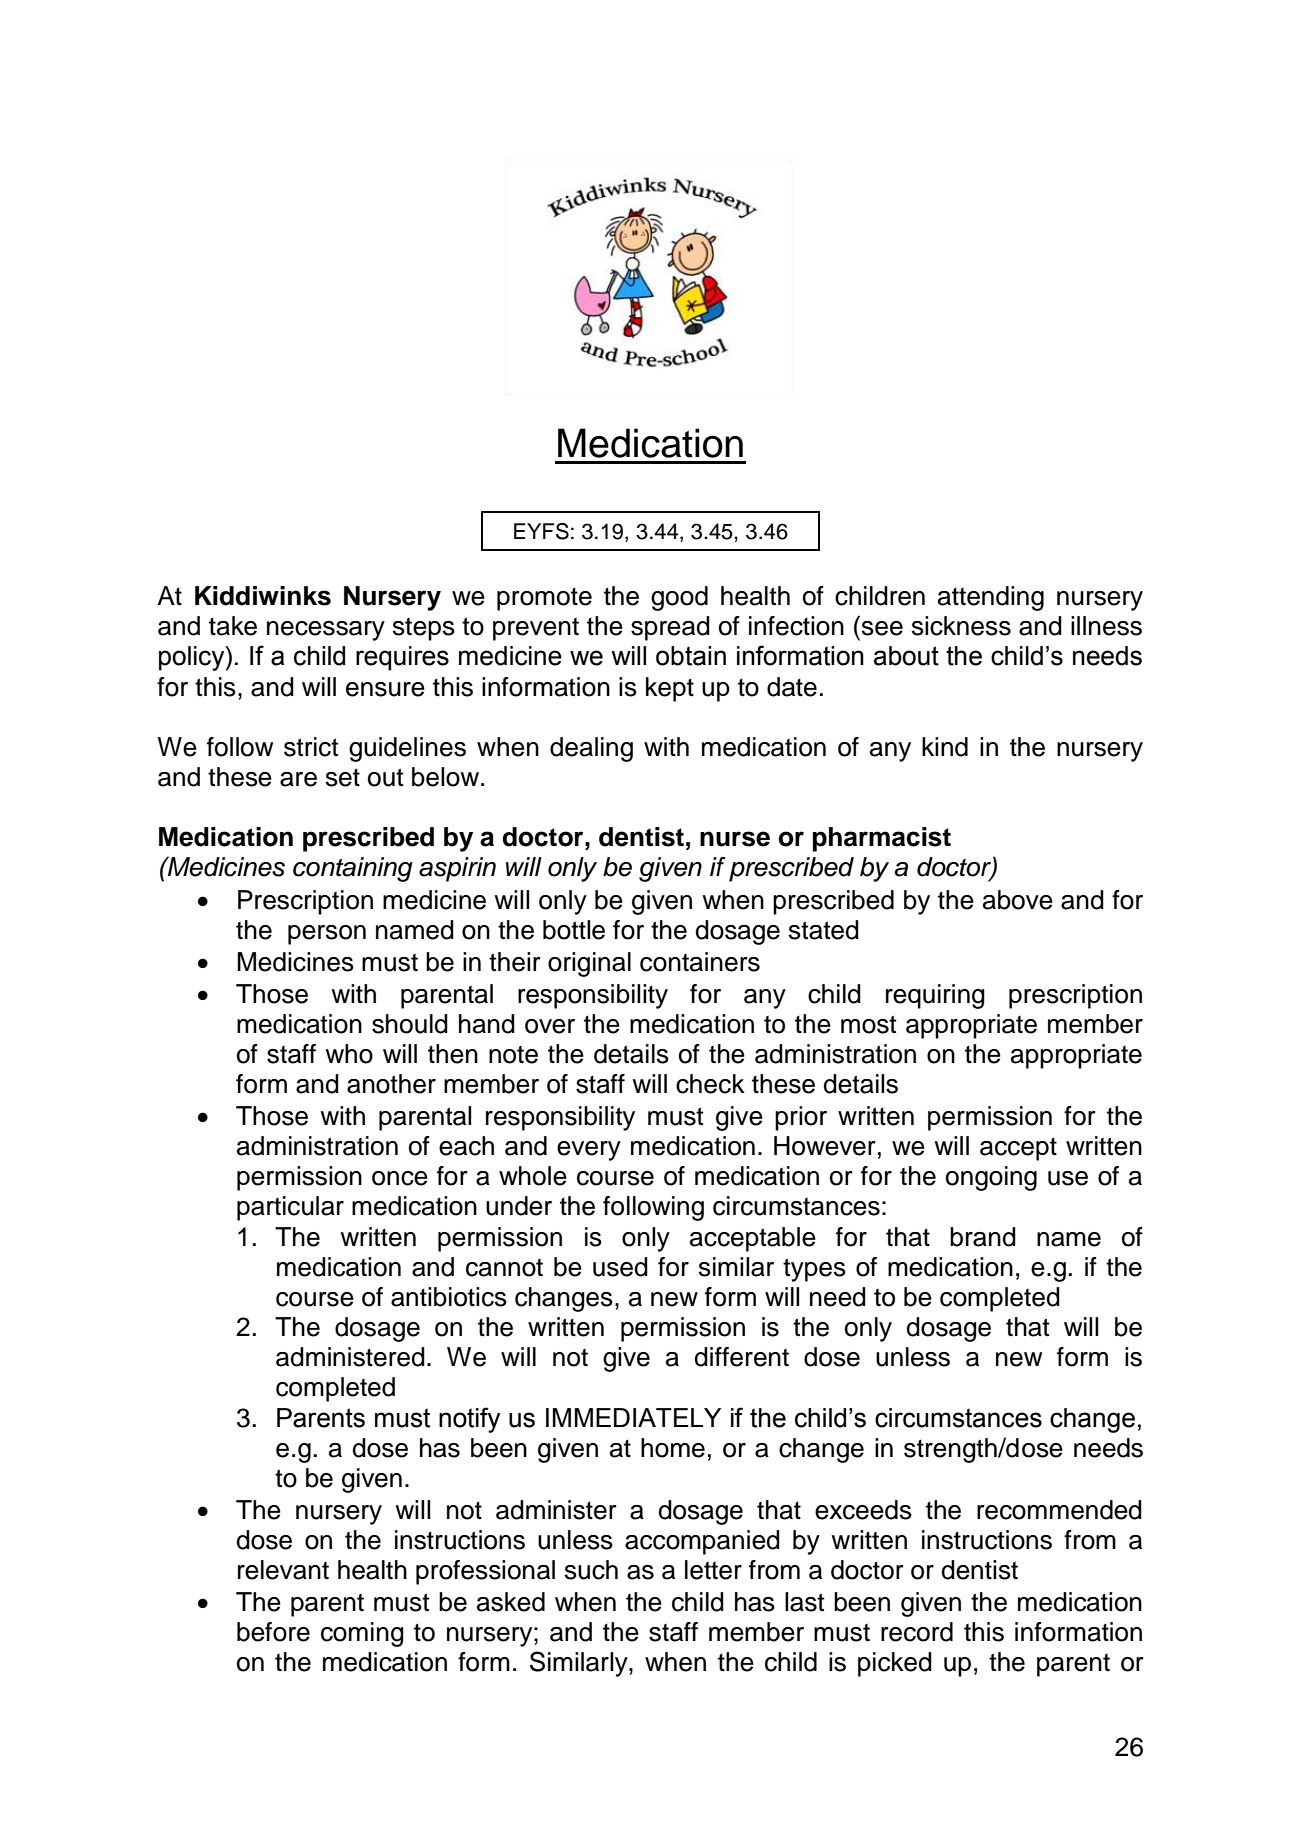 Image resolution: width=1301 pixels, height=1840 pixels. I want to click on every, so click(589, 1151).
